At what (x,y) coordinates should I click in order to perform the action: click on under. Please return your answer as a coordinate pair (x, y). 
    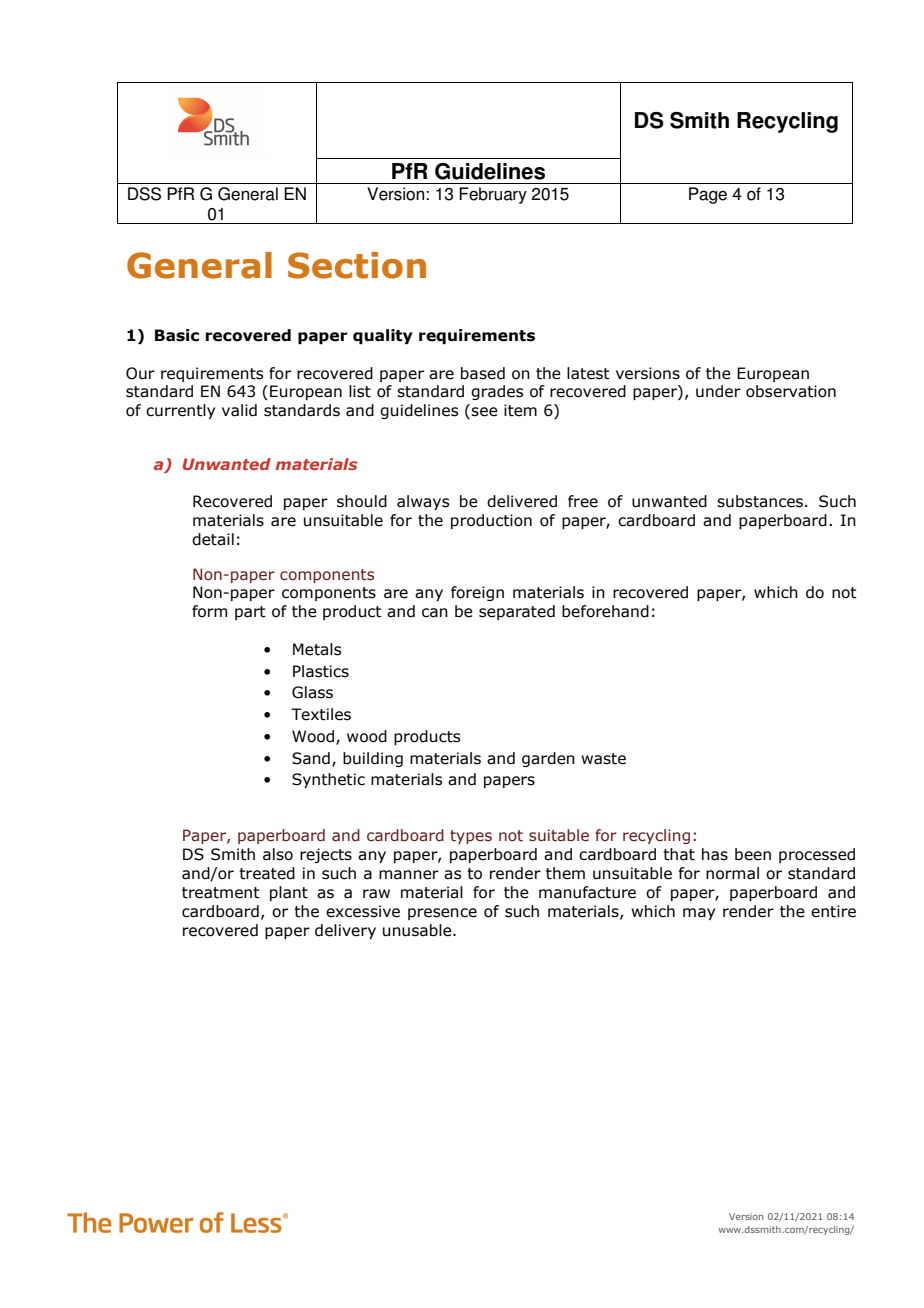
    Looking at the image, I should click on (718, 391).
